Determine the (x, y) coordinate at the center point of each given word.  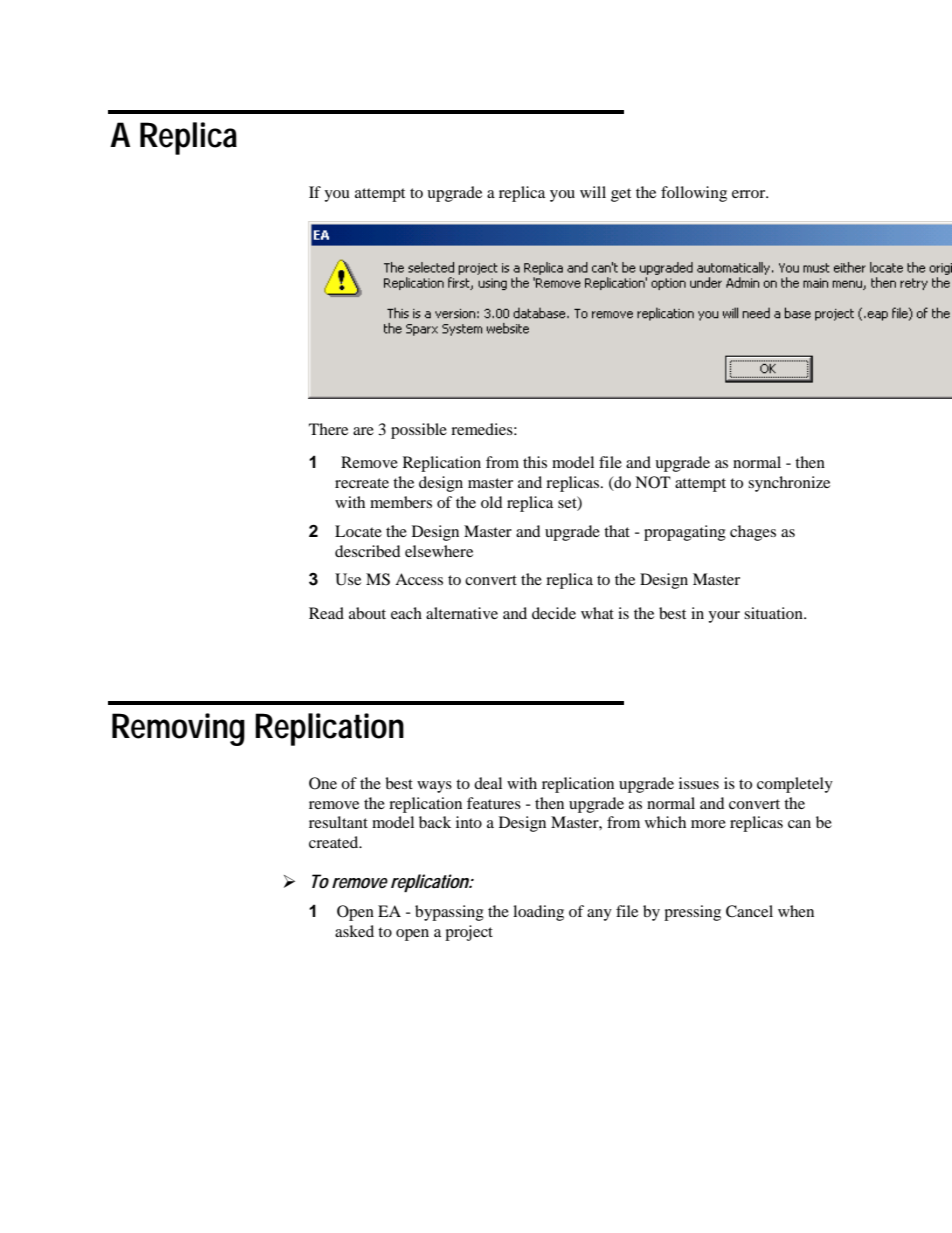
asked (354, 931)
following (694, 194)
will (593, 192)
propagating (685, 533)
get (621, 195)
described (368, 551)
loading (538, 913)
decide (554, 613)
